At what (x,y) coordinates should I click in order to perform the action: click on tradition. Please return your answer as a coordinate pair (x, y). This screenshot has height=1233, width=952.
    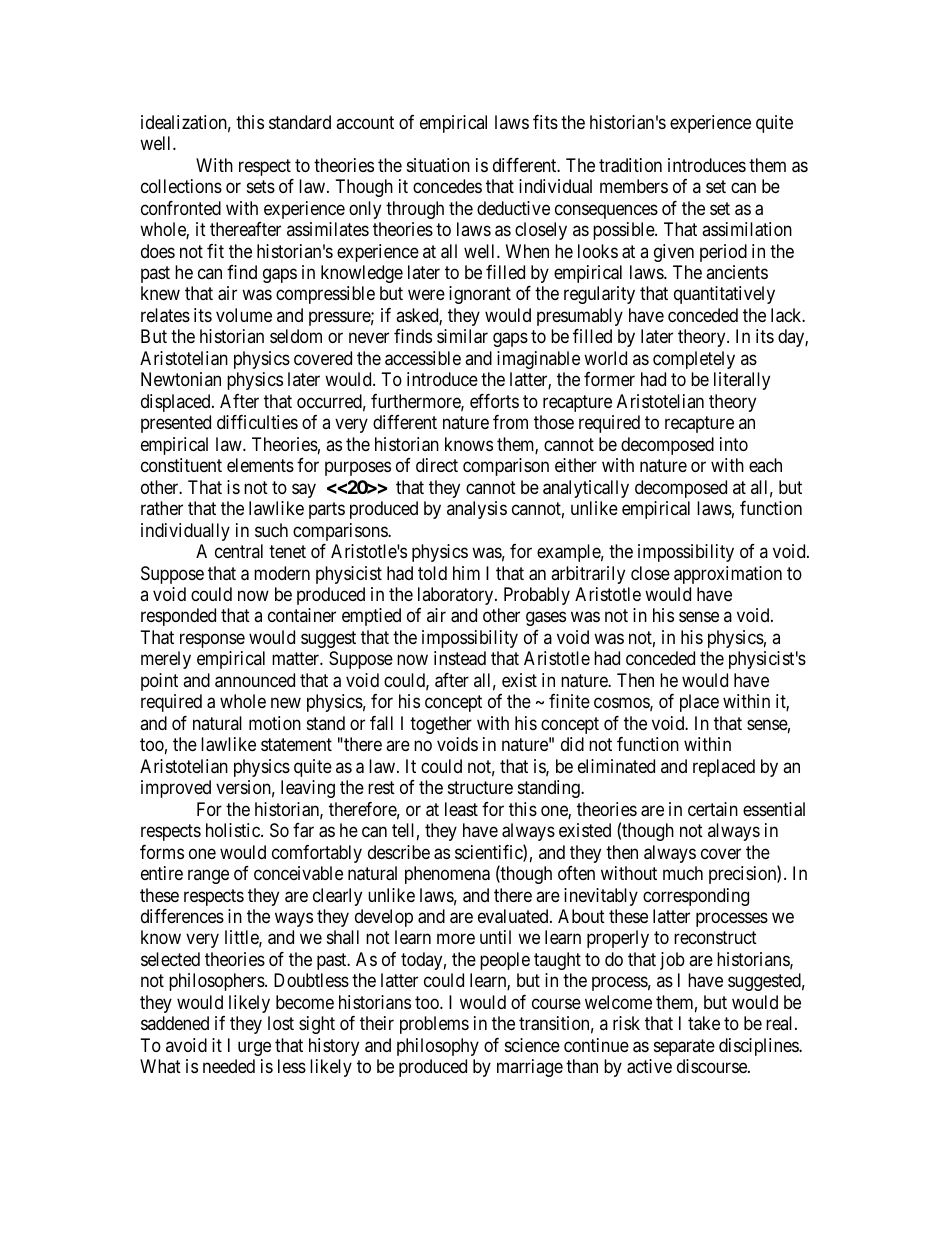
    Looking at the image, I should click on (630, 165).
